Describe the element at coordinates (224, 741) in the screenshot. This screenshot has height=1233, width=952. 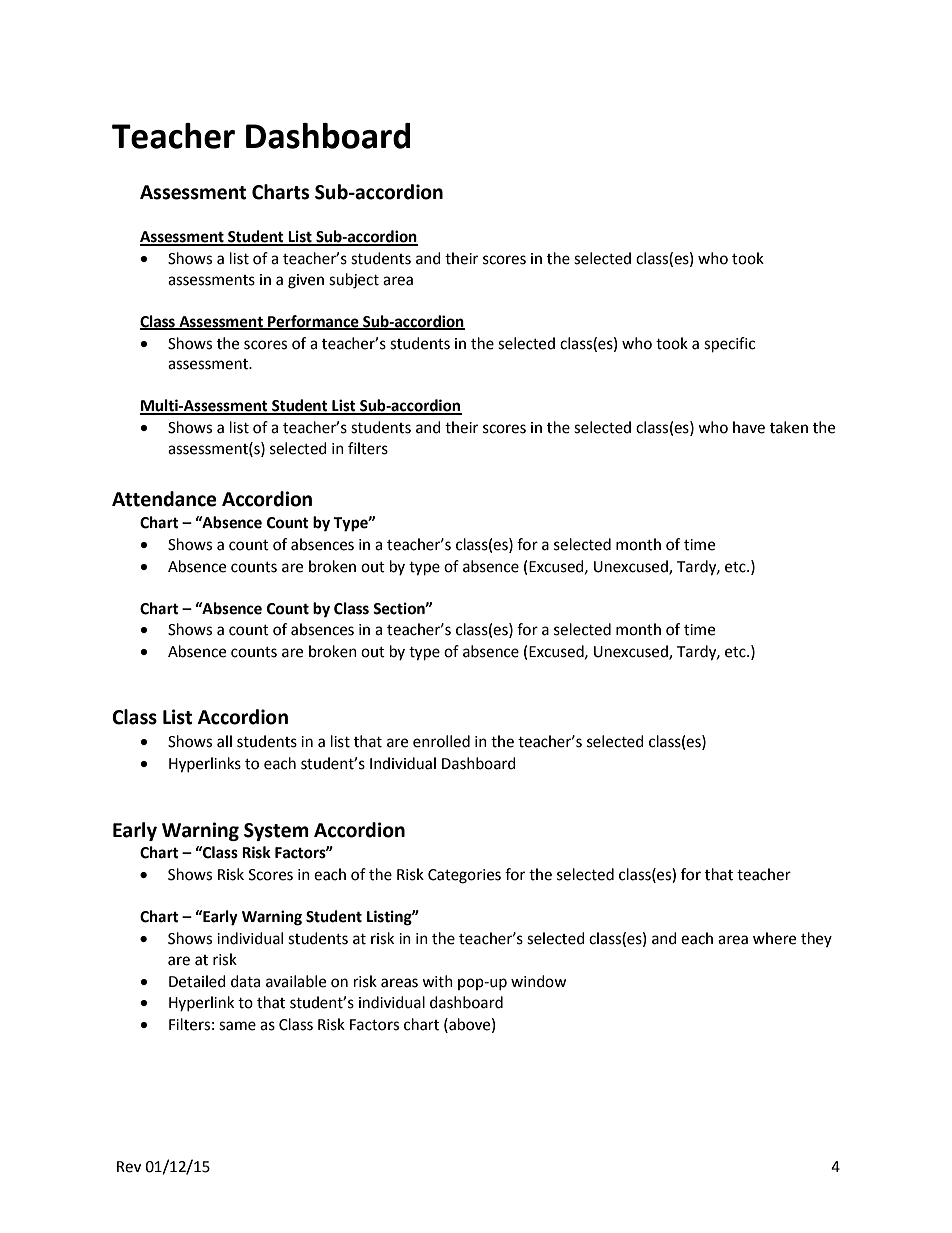
I see `all` at that location.
